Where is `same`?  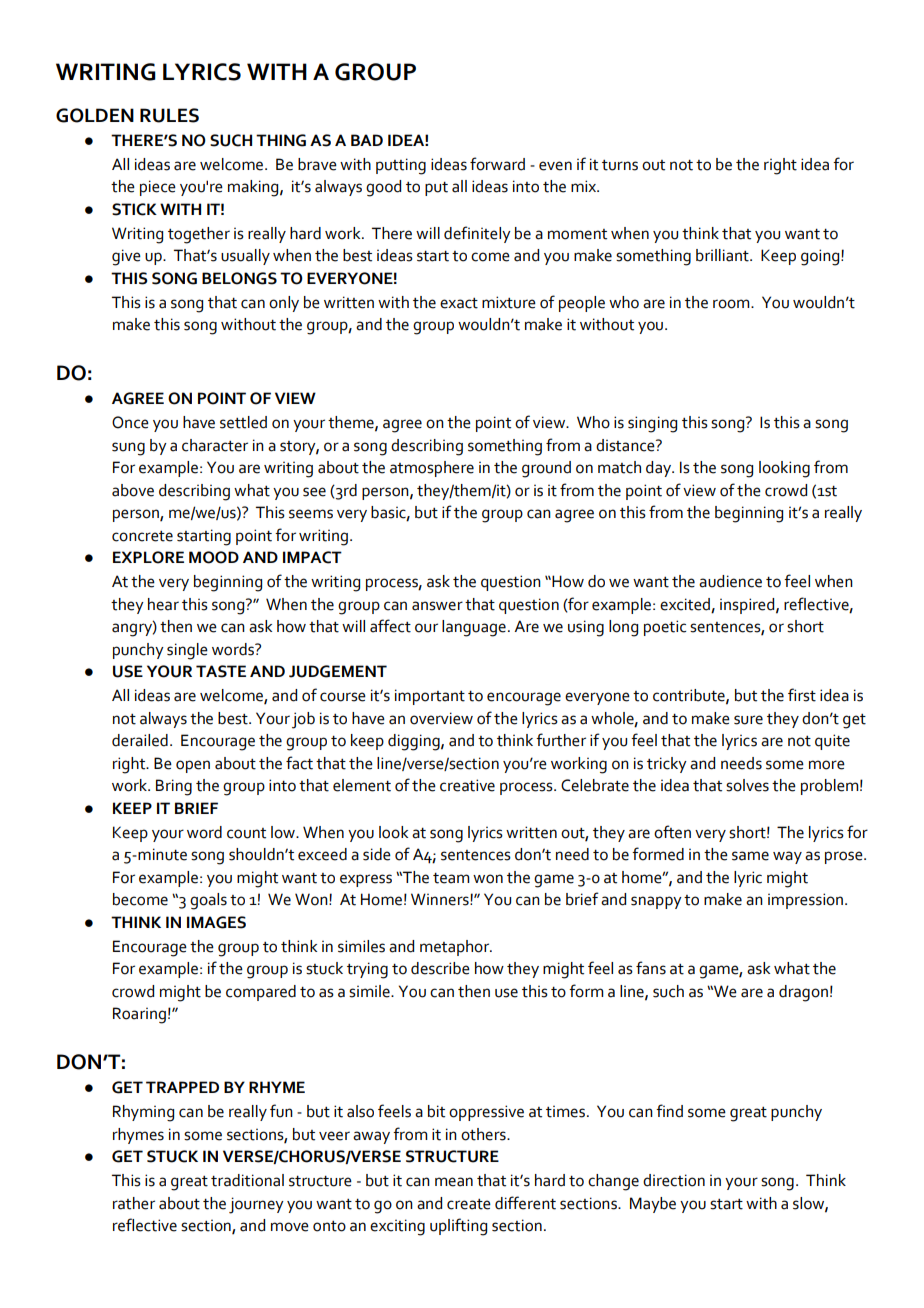
same is located at coordinates (750, 856).
